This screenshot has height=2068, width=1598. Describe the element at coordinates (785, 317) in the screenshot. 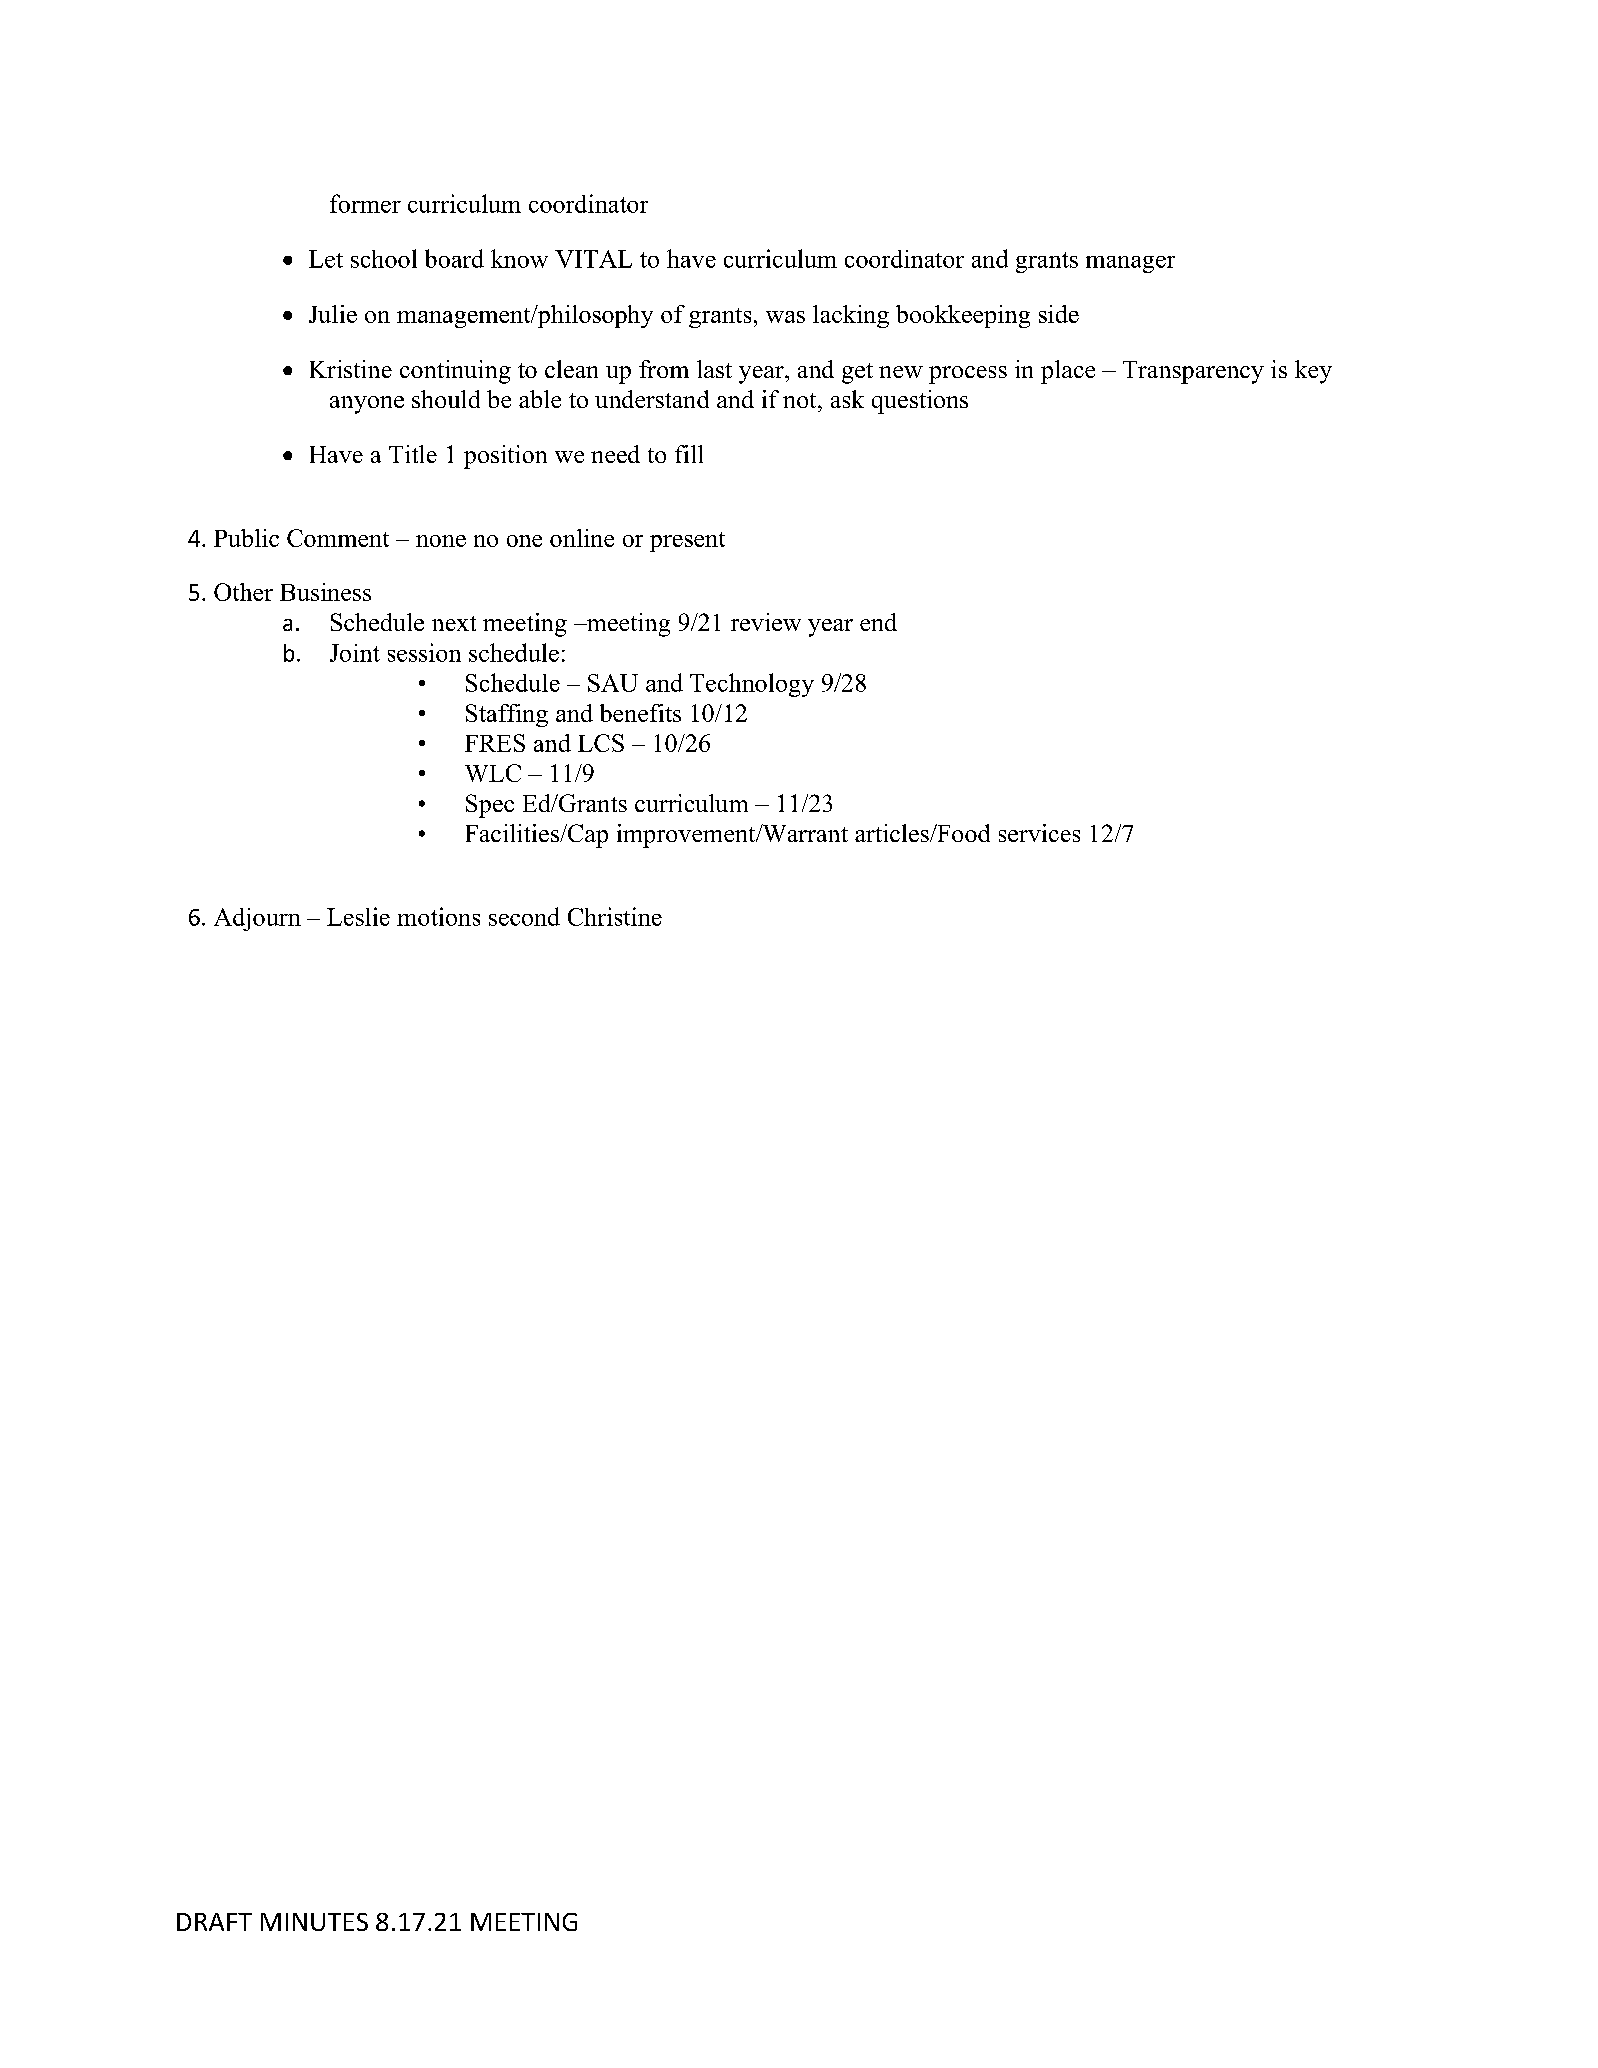

I see `was` at that location.
